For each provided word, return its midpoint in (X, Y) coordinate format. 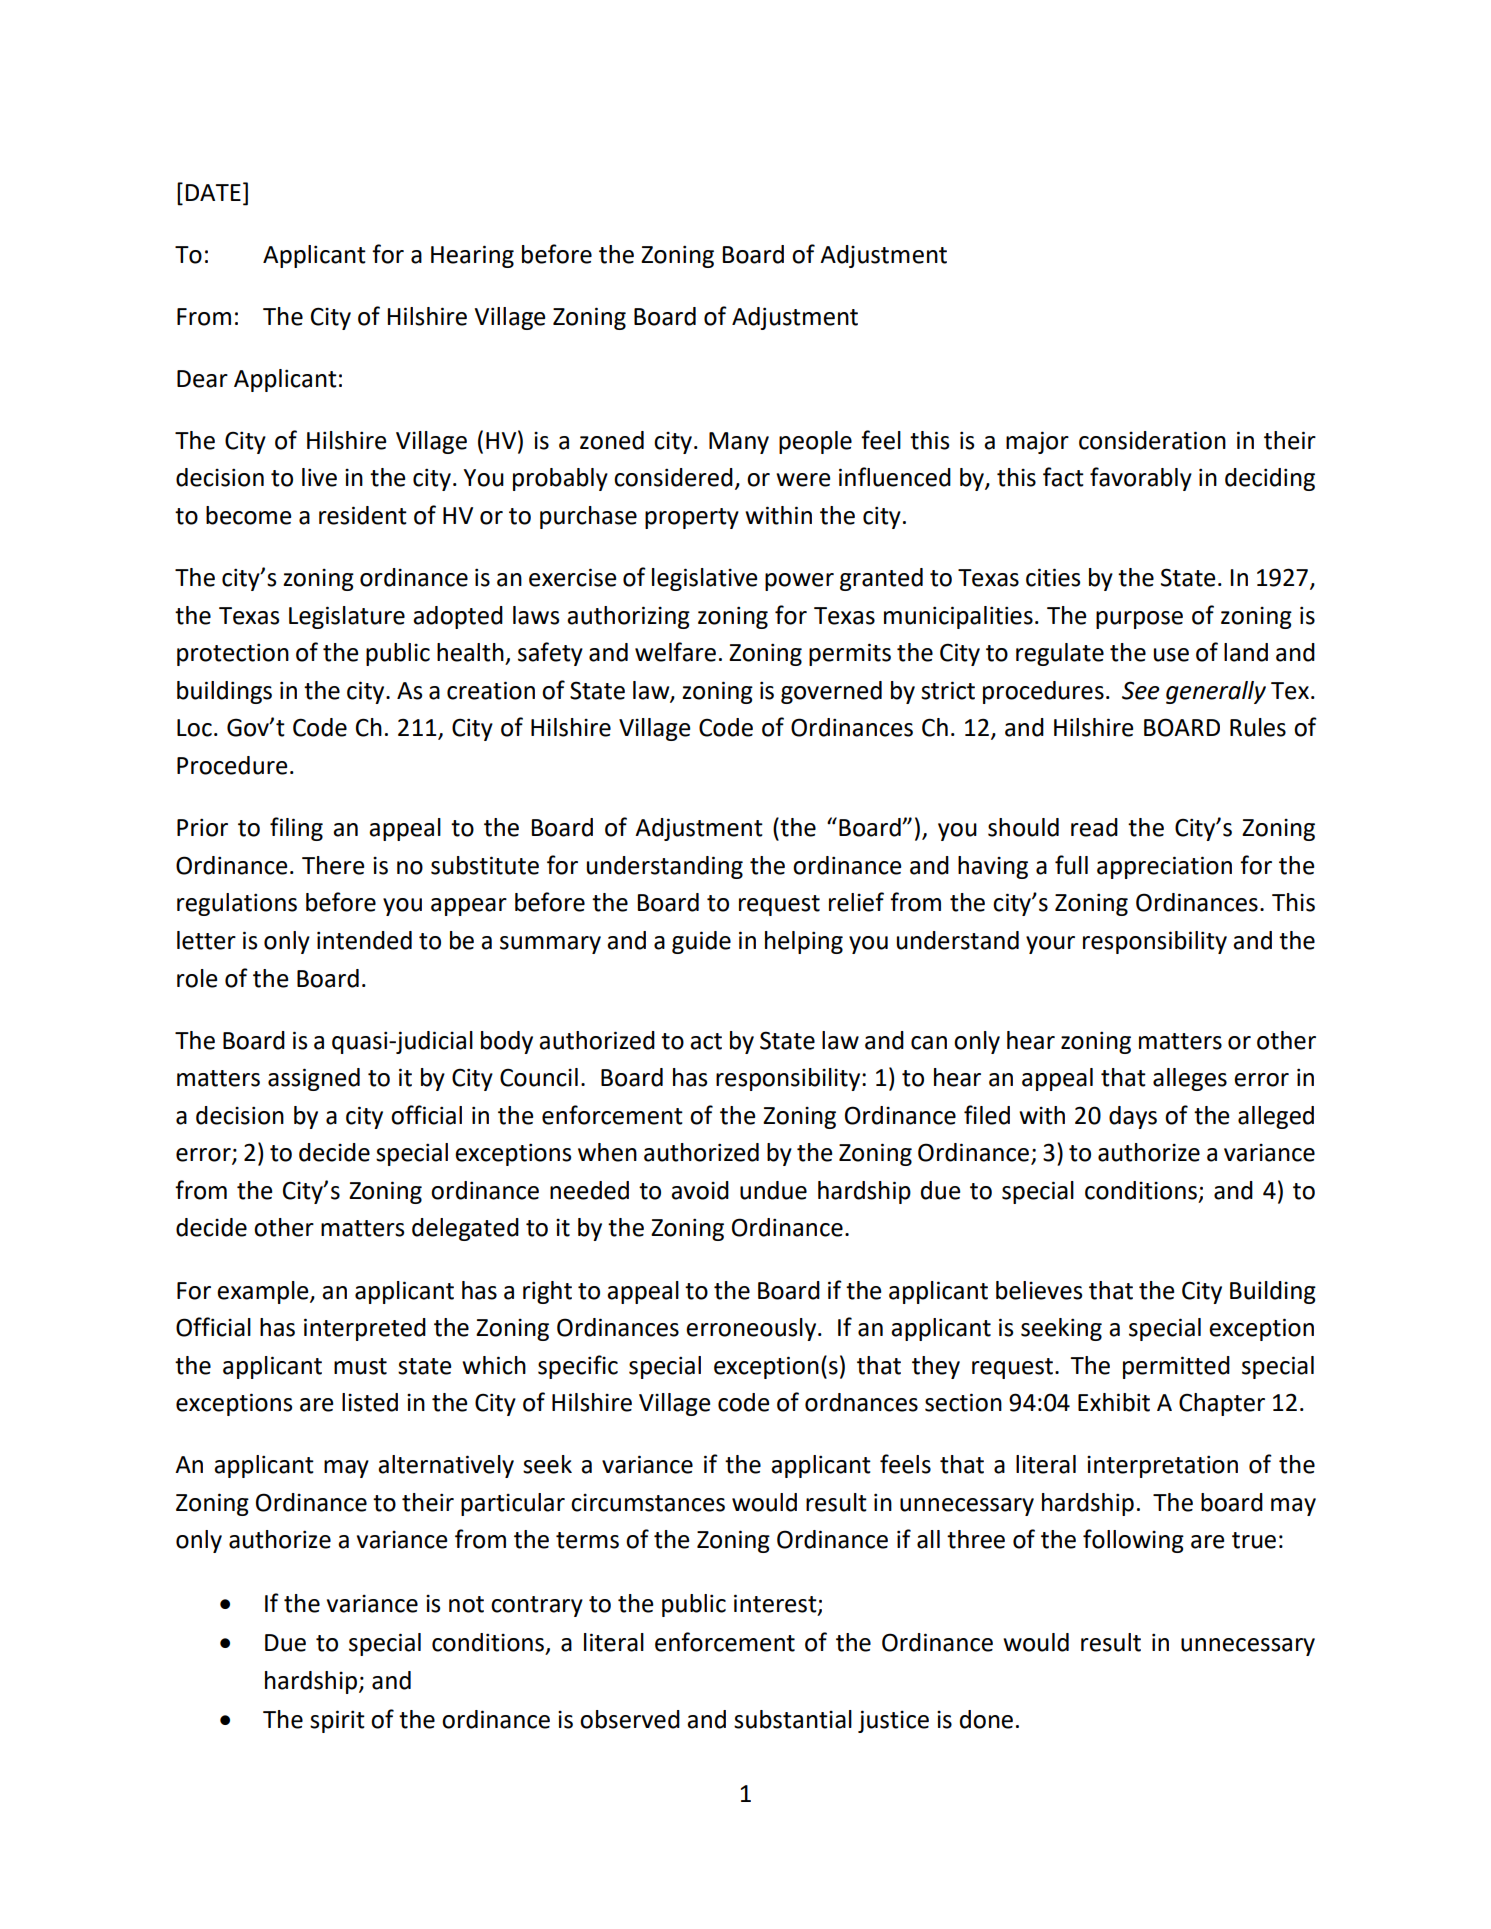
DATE (213, 192)
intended (364, 940)
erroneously (752, 1329)
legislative (705, 579)
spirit (337, 1721)
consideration (1152, 440)
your (1050, 945)
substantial (793, 1719)
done (986, 1719)
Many (739, 443)
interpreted (365, 1329)
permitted (1176, 1367)
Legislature (347, 617)
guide (701, 942)
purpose (1139, 620)
